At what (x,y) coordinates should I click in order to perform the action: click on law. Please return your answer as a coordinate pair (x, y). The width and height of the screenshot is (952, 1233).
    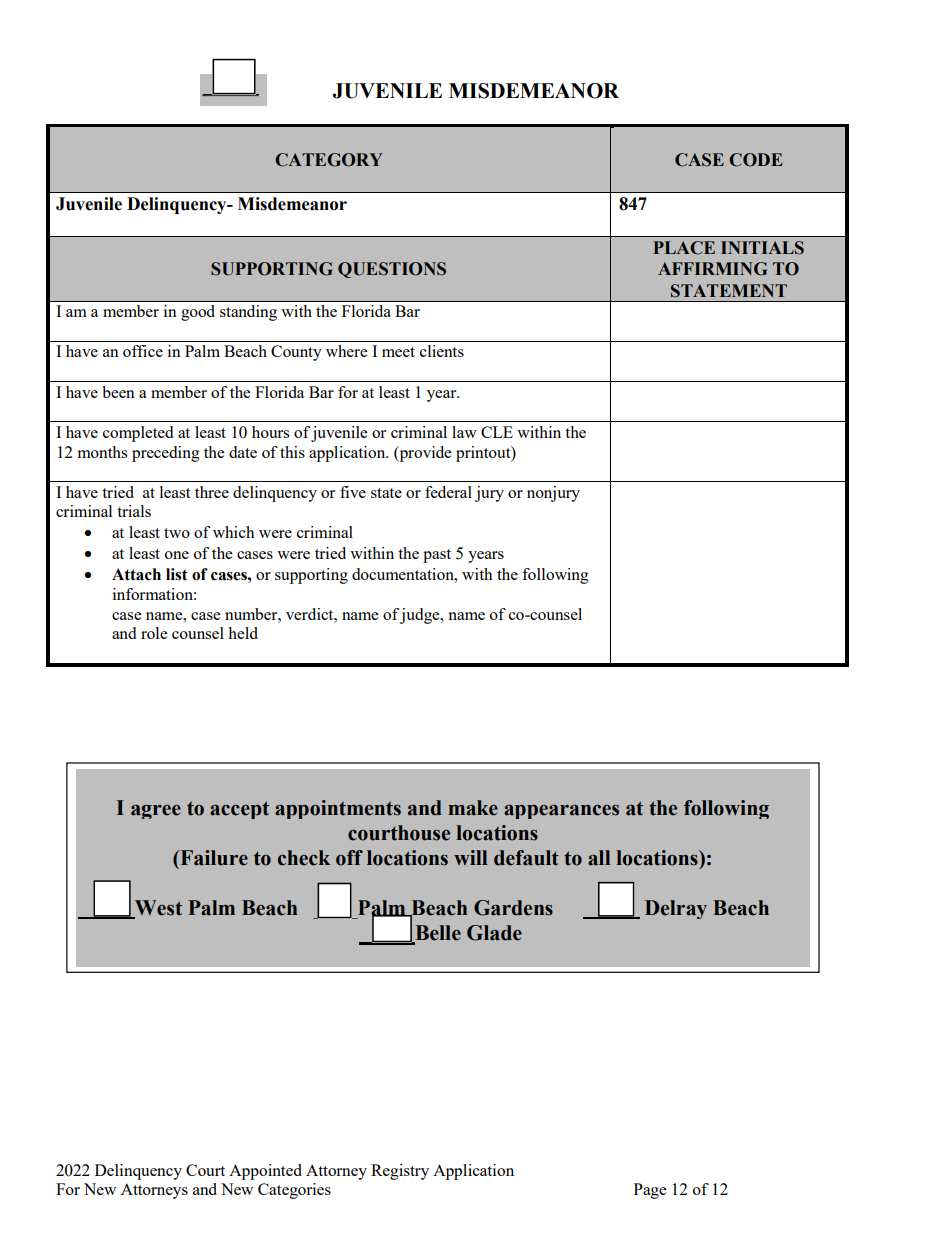
    Looking at the image, I should click on (464, 432).
